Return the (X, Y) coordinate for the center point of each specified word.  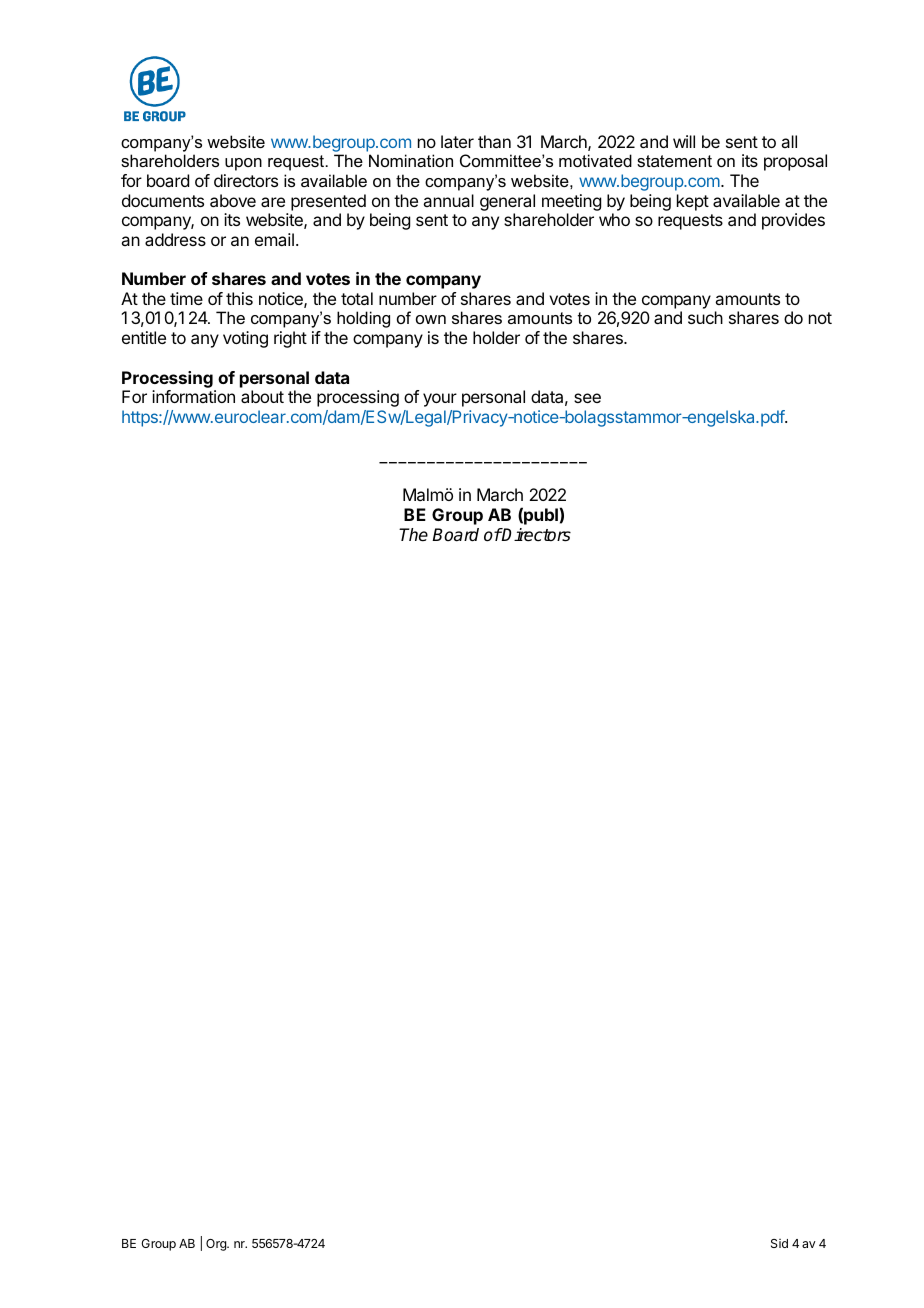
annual (448, 200)
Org (217, 1245)
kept (693, 202)
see (587, 398)
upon (243, 164)
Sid (779, 1243)
